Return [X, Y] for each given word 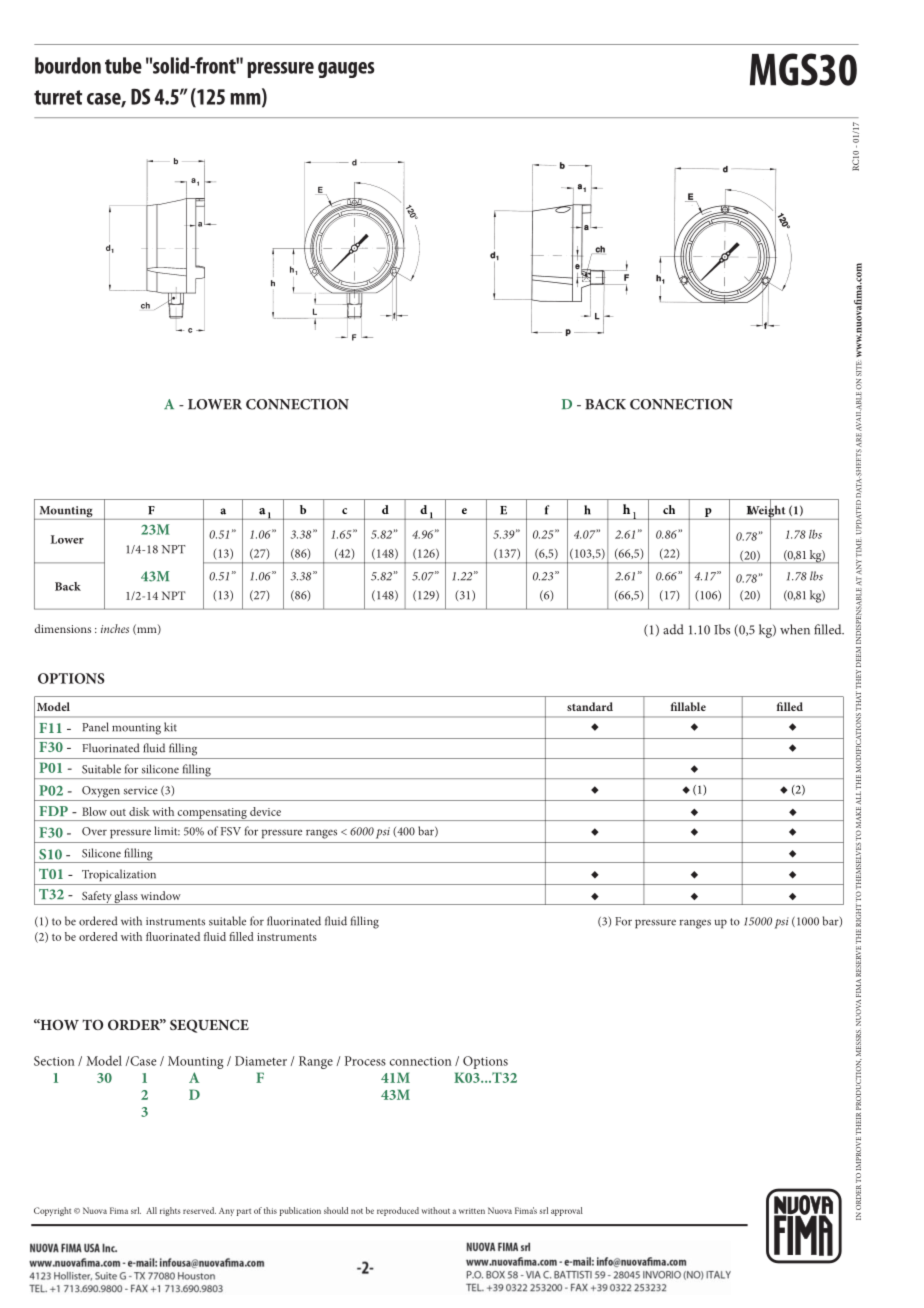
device [265, 811]
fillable [688, 706]
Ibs [722, 629]
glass [126, 898]
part [244, 1212]
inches [115, 628]
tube [123, 65]
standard [590, 706]
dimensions [62, 628]
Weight [766, 511]
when [795, 629]
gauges [346, 70]
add [673, 629]
